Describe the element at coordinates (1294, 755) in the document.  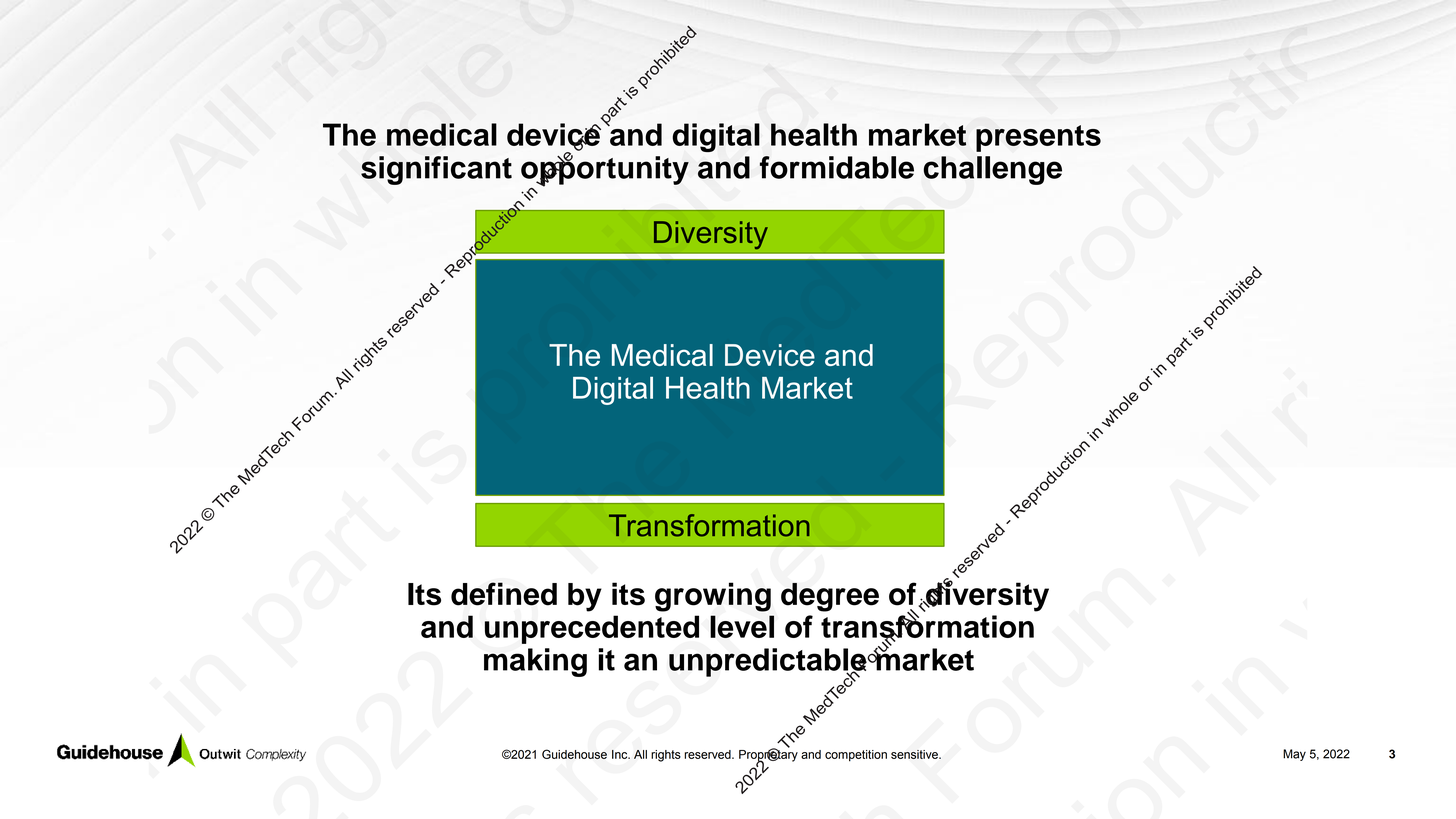
I see `May` at that location.
